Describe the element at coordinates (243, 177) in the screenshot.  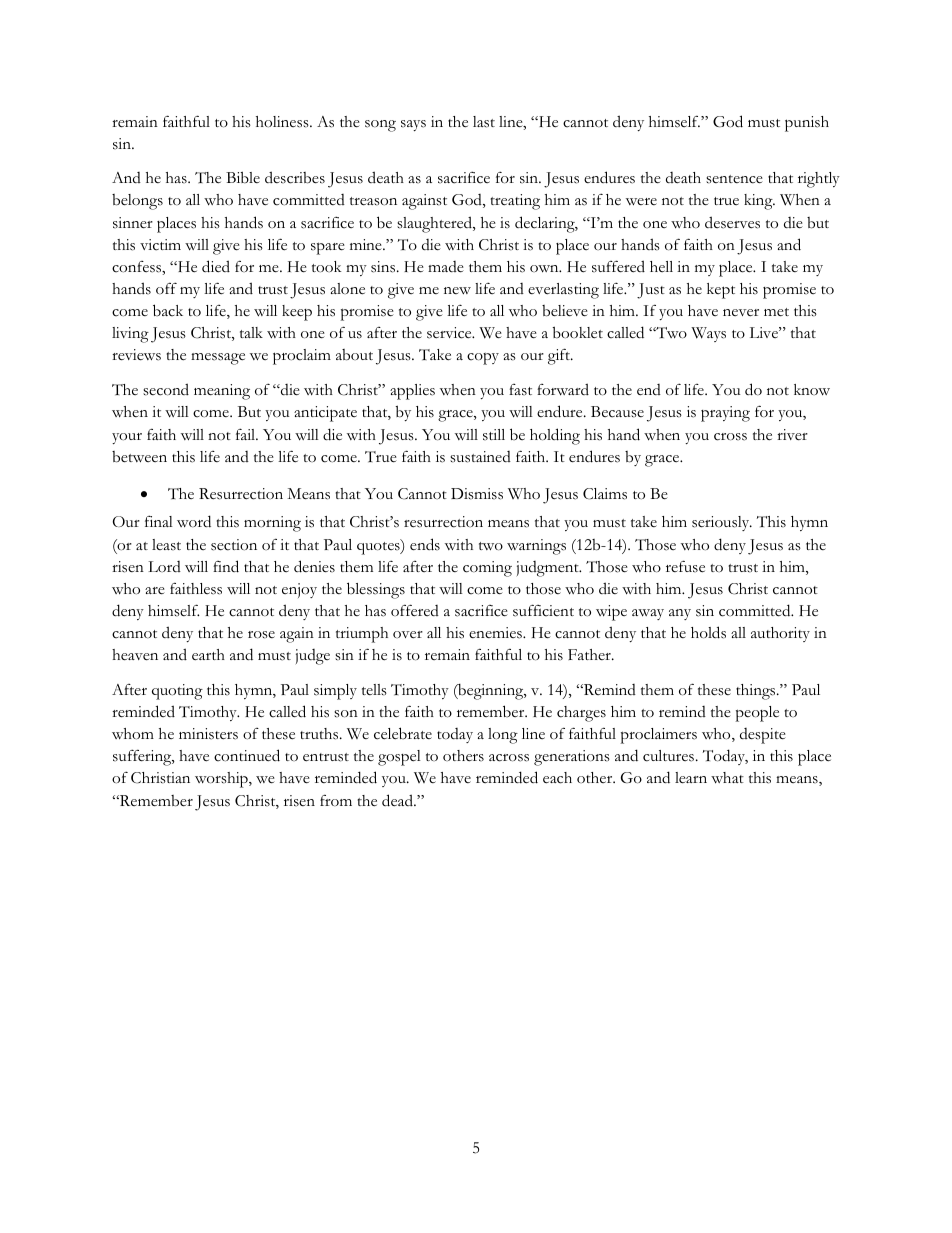
I see `Bible` at that location.
